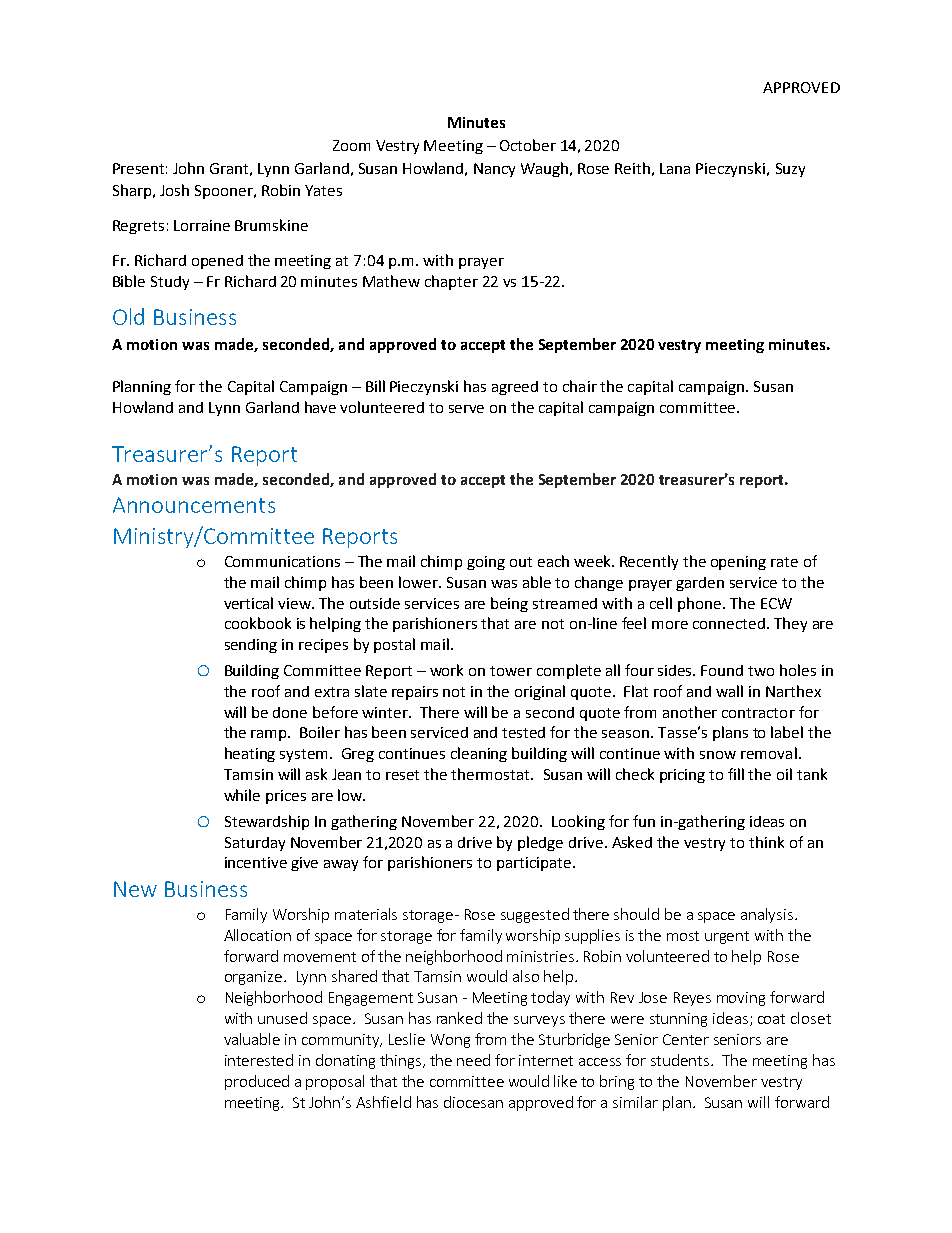 This document has width=952, height=1233. I want to click on serve, so click(466, 409).
